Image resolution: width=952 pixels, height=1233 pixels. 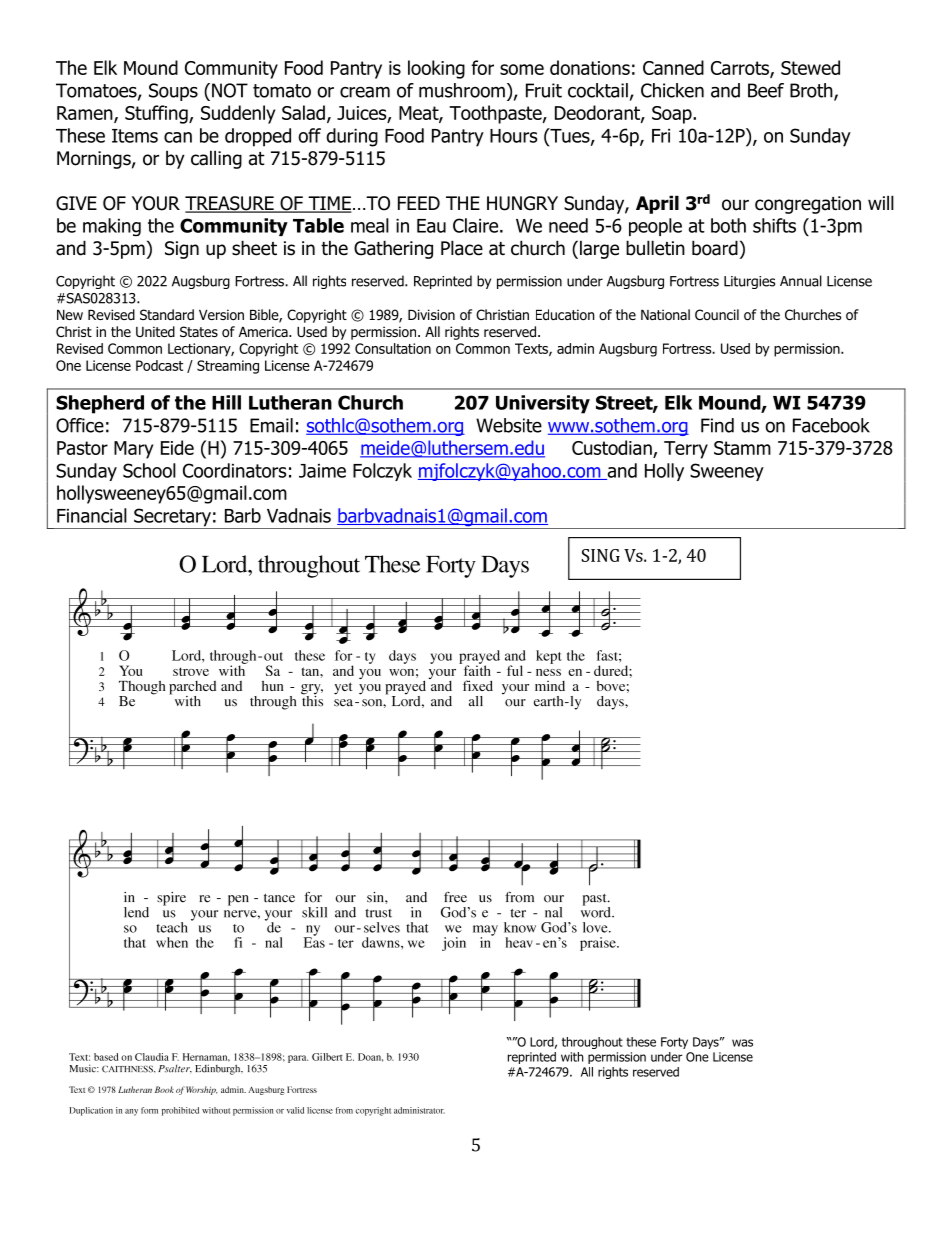 I want to click on Soups, so click(x=173, y=92).
